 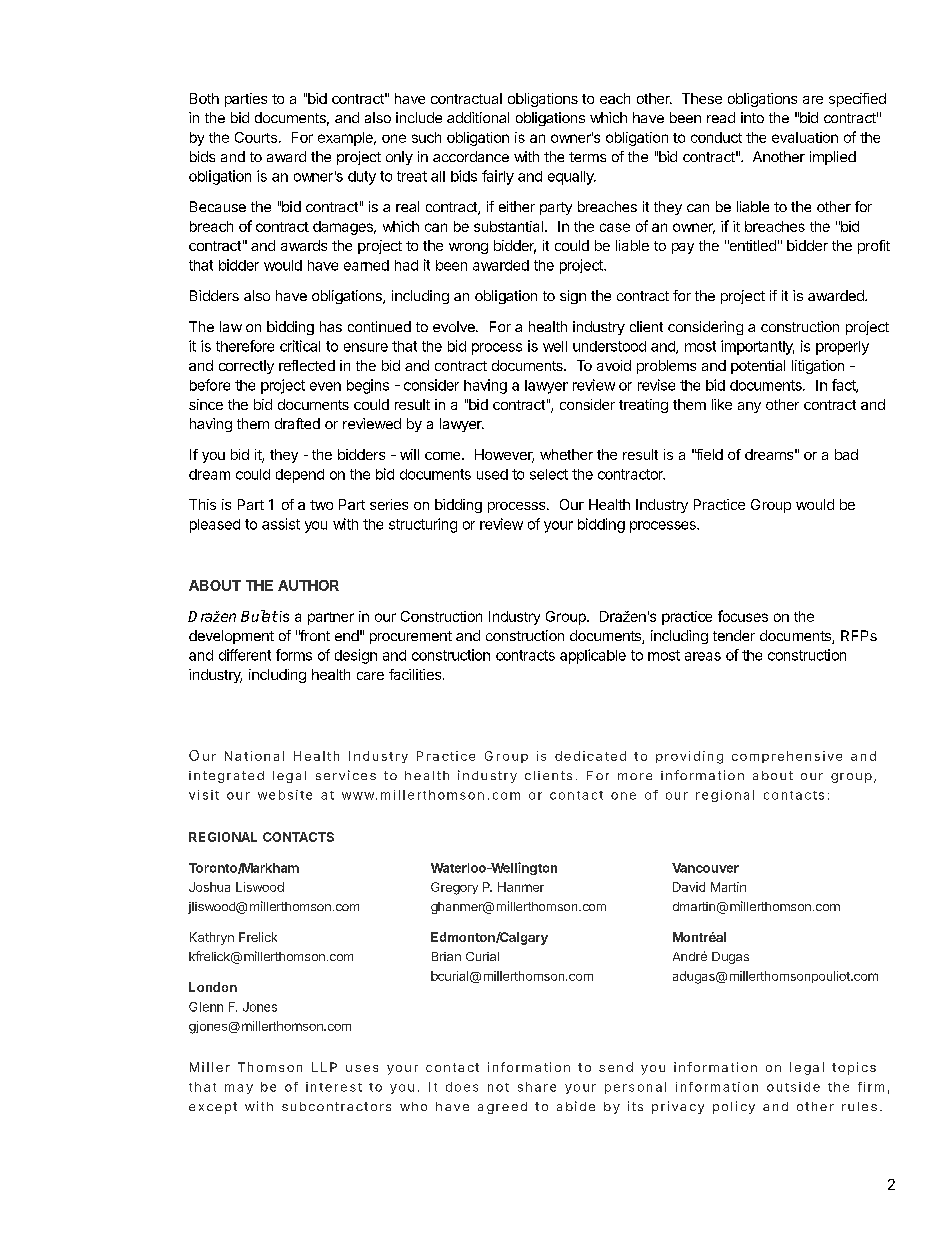 What do you see at coordinates (558, 527) in the screenshot?
I see `your` at bounding box center [558, 527].
